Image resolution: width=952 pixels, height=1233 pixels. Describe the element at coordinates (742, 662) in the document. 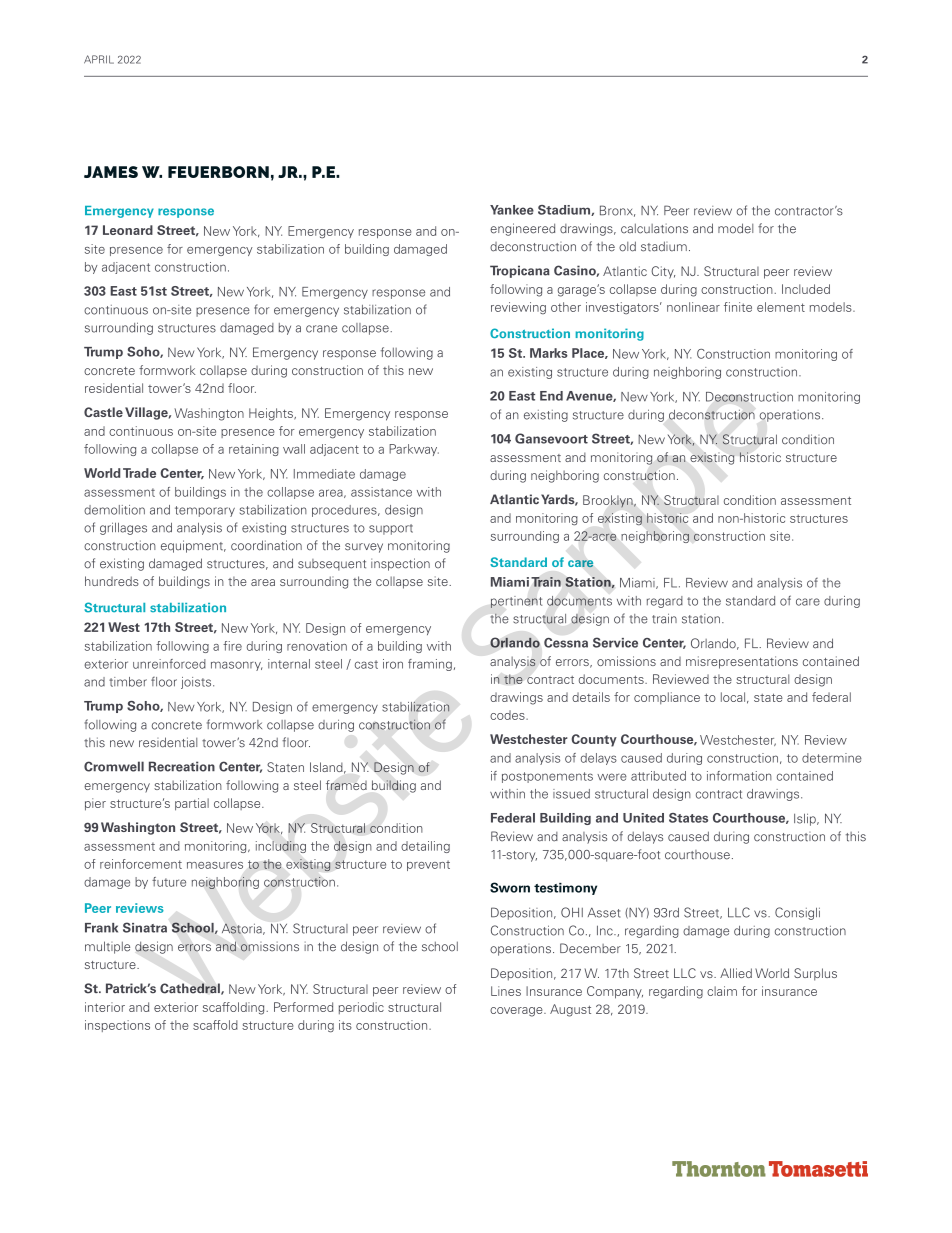

I see `misrepresentations` at that location.
